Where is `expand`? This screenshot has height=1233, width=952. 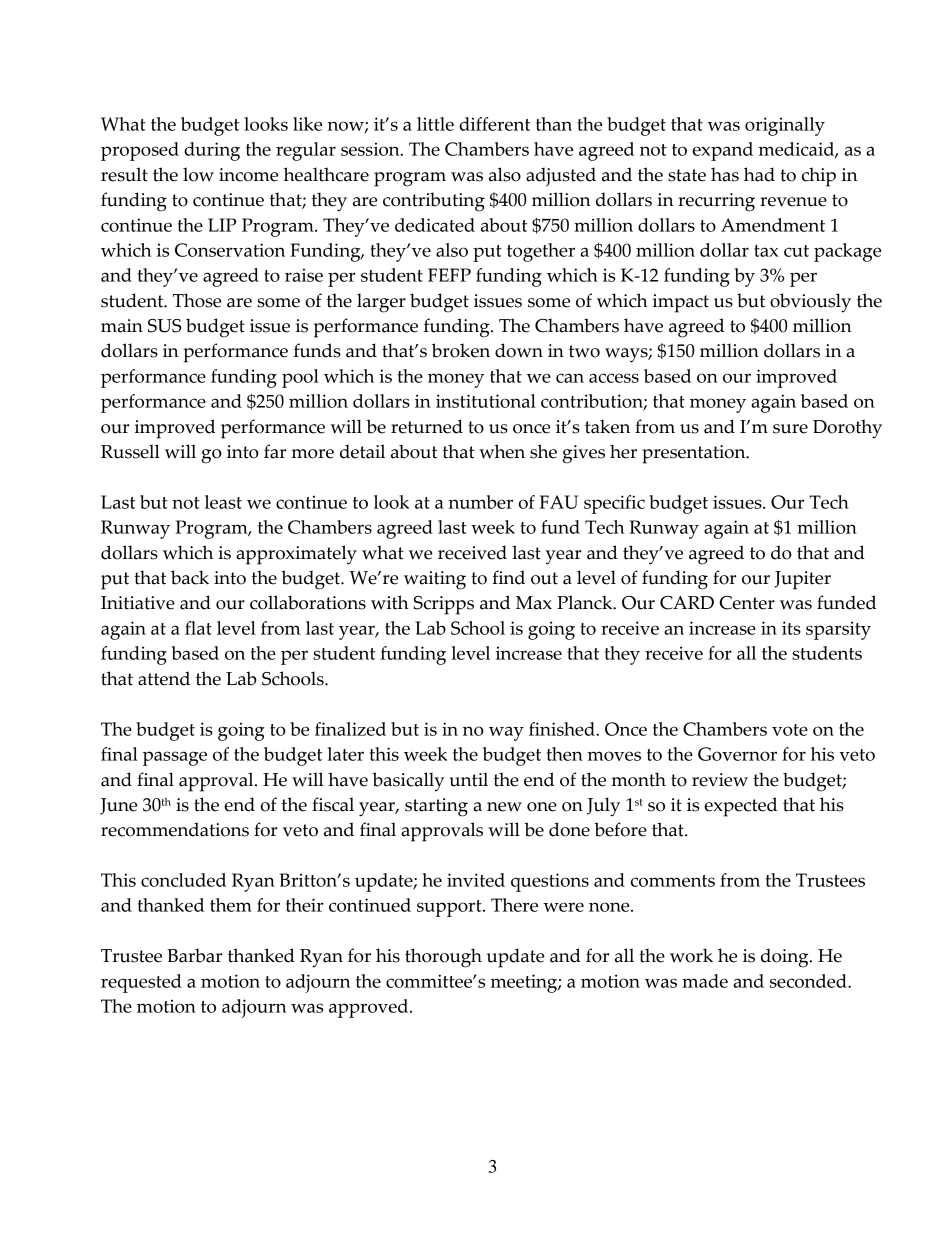
expand is located at coordinates (722, 151).
